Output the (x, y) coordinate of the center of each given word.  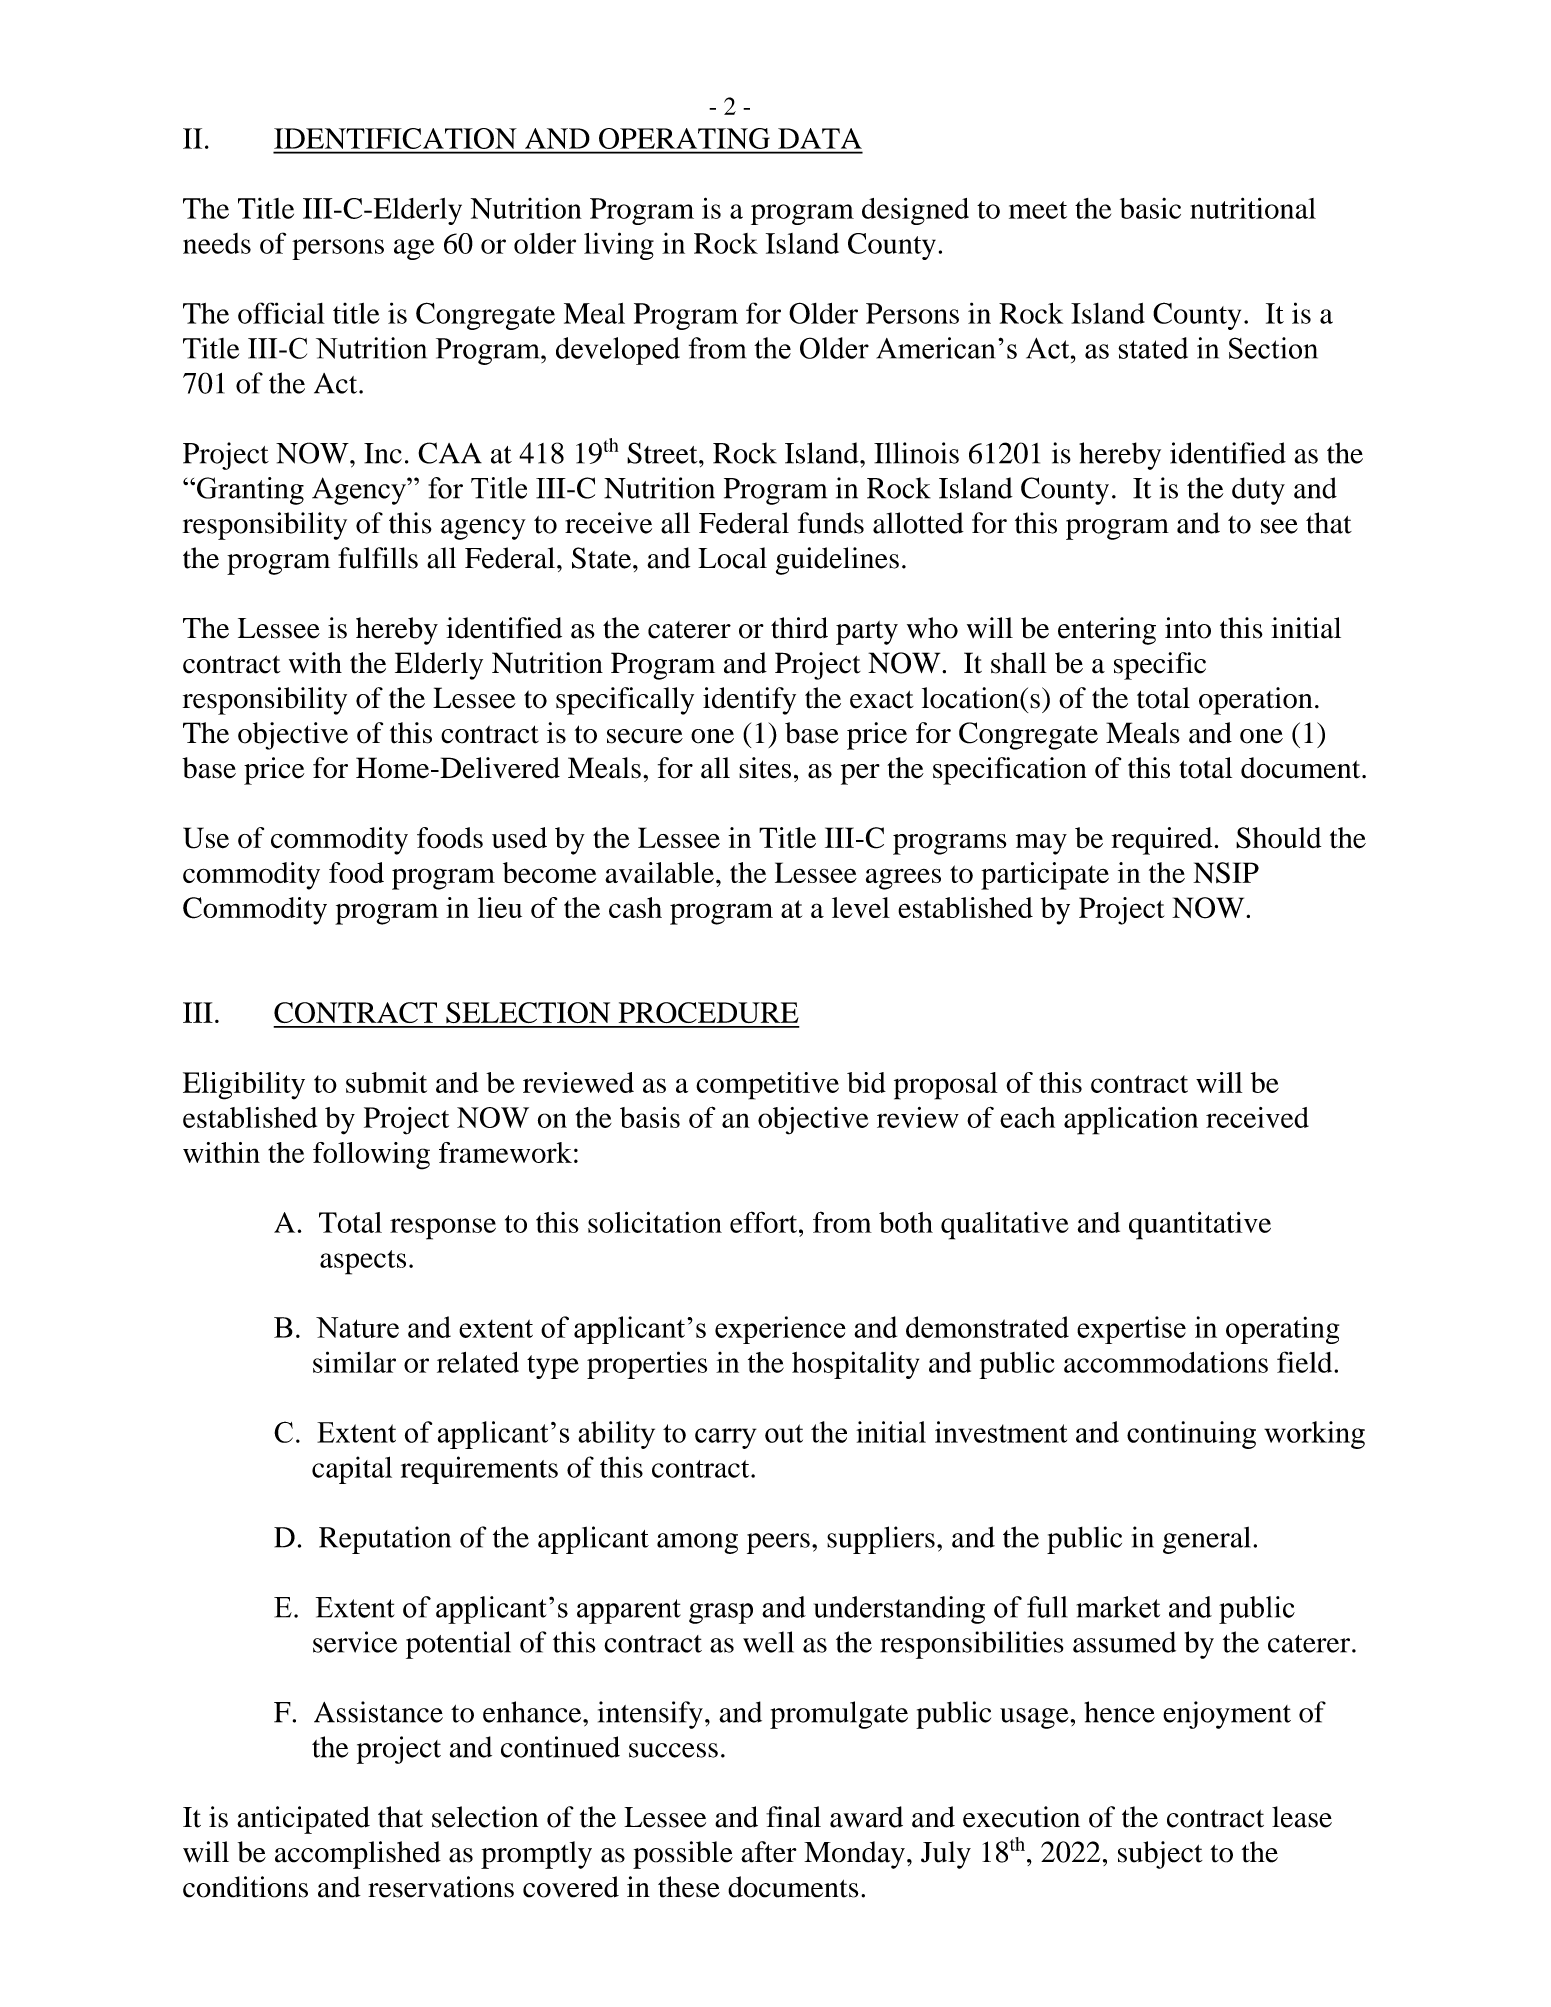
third (799, 628)
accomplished (358, 1855)
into (1188, 628)
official (281, 313)
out (784, 1433)
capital (352, 1470)
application (1131, 1121)
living (619, 246)
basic (1150, 208)
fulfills (378, 558)
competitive (767, 1086)
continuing (1191, 1435)
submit (386, 1082)
